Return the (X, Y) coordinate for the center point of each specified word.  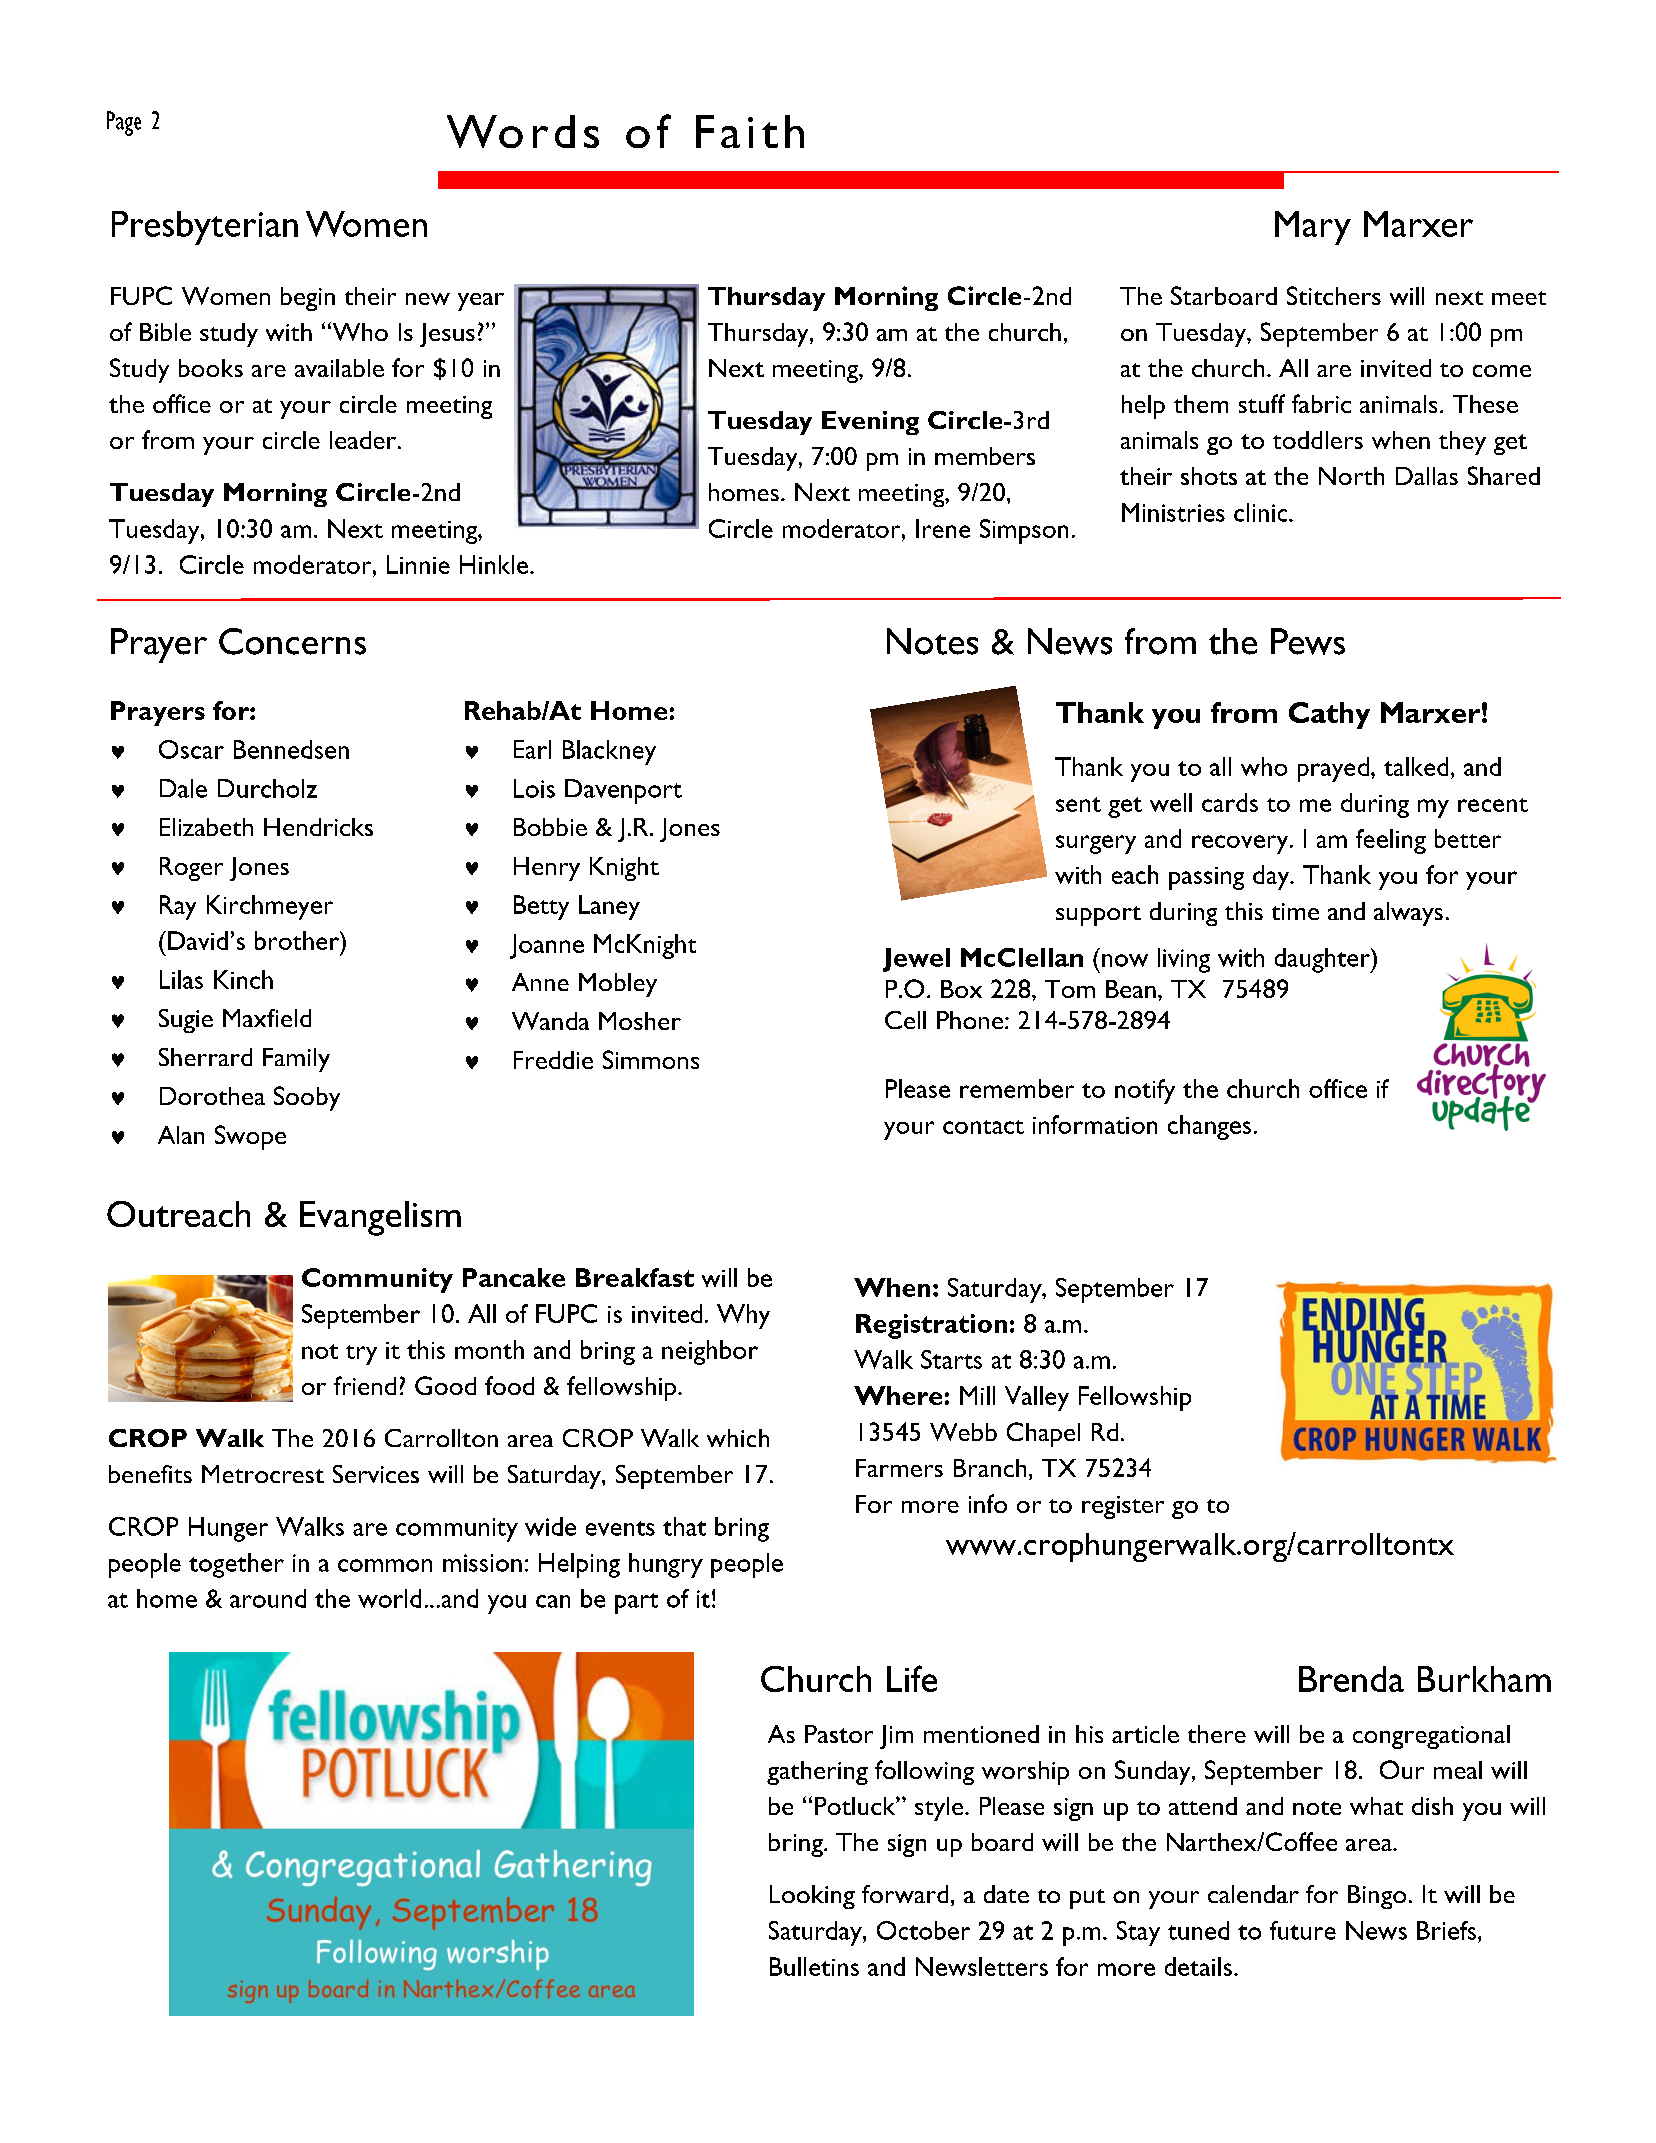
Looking (812, 1897)
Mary (1313, 228)
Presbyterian (205, 228)
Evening (870, 423)
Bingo (1377, 1897)
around (268, 1598)
